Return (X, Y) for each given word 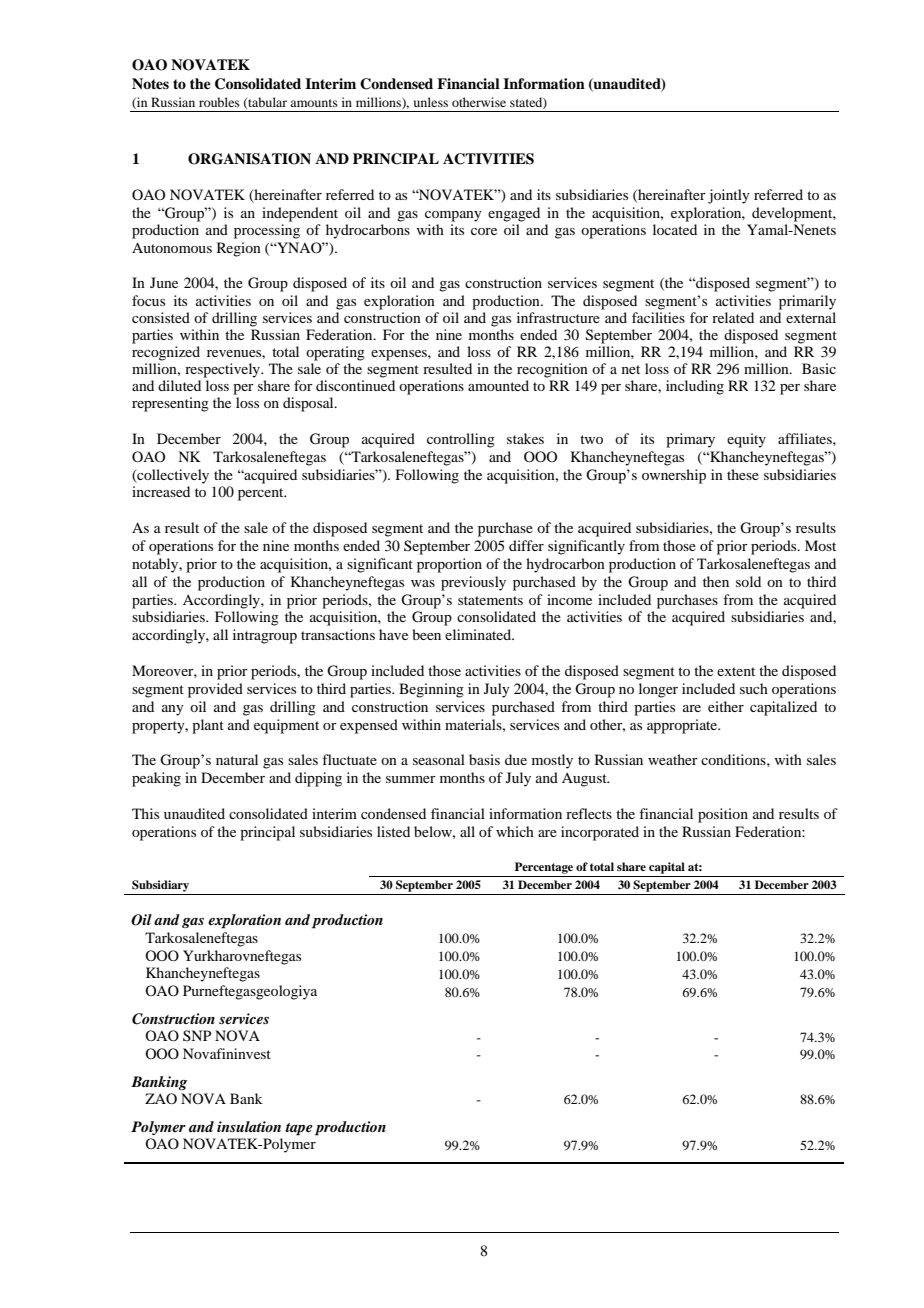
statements (490, 600)
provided (215, 690)
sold (748, 581)
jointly (729, 196)
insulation (249, 1126)
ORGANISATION (249, 159)
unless (431, 102)
